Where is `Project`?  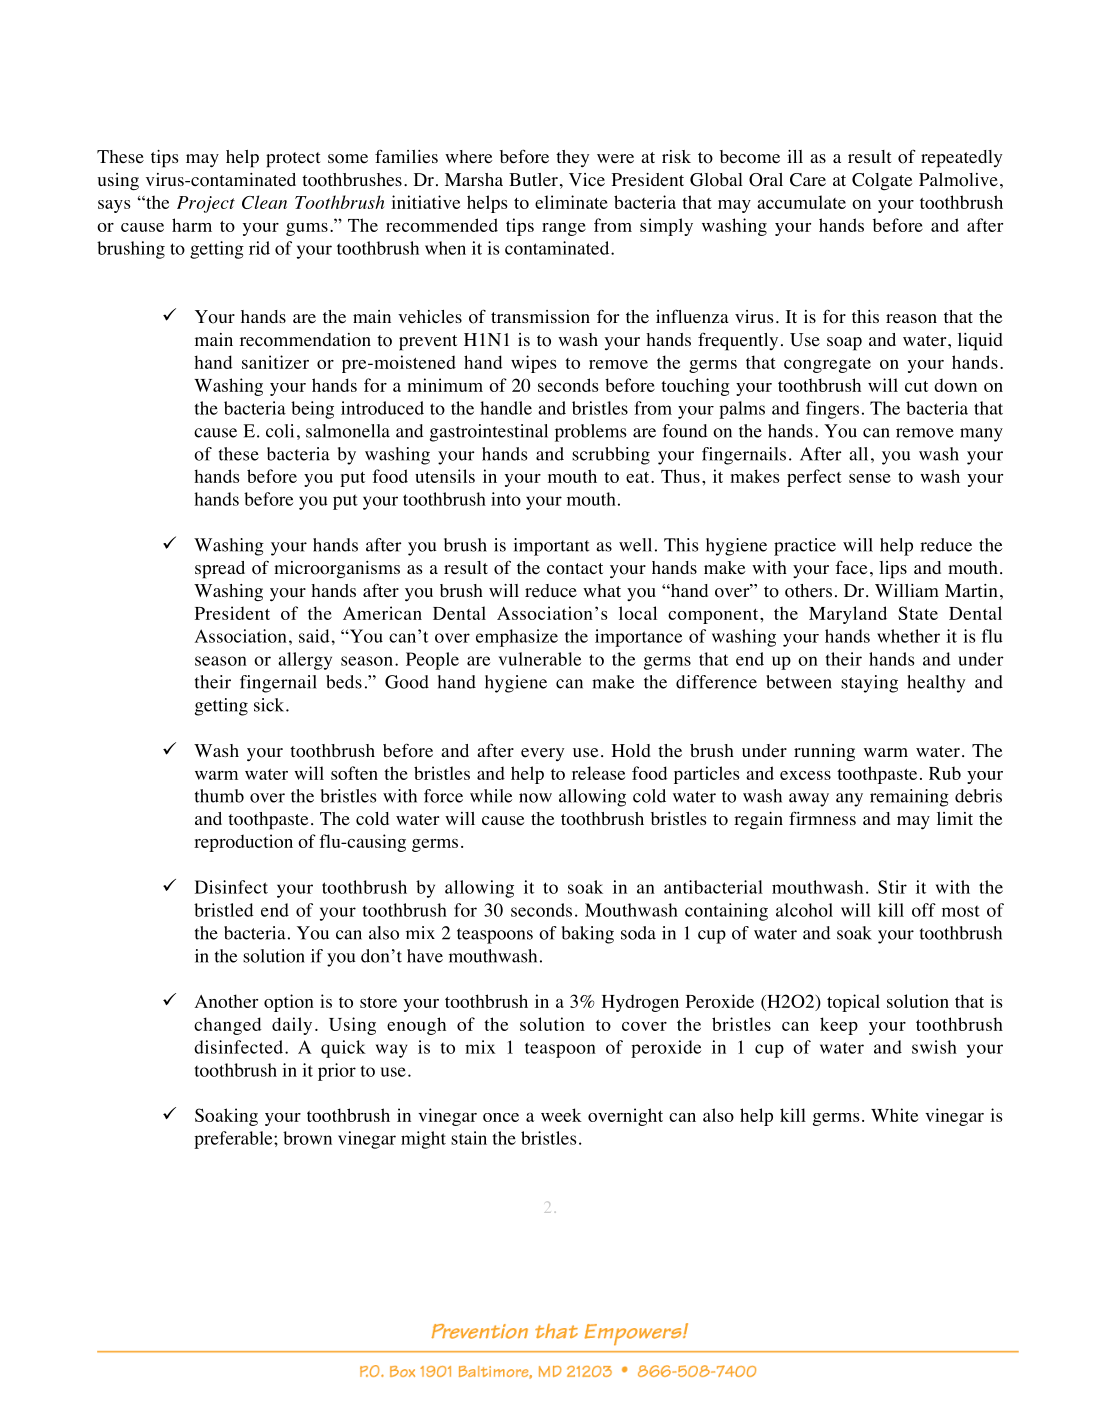
Project is located at coordinates (206, 204).
